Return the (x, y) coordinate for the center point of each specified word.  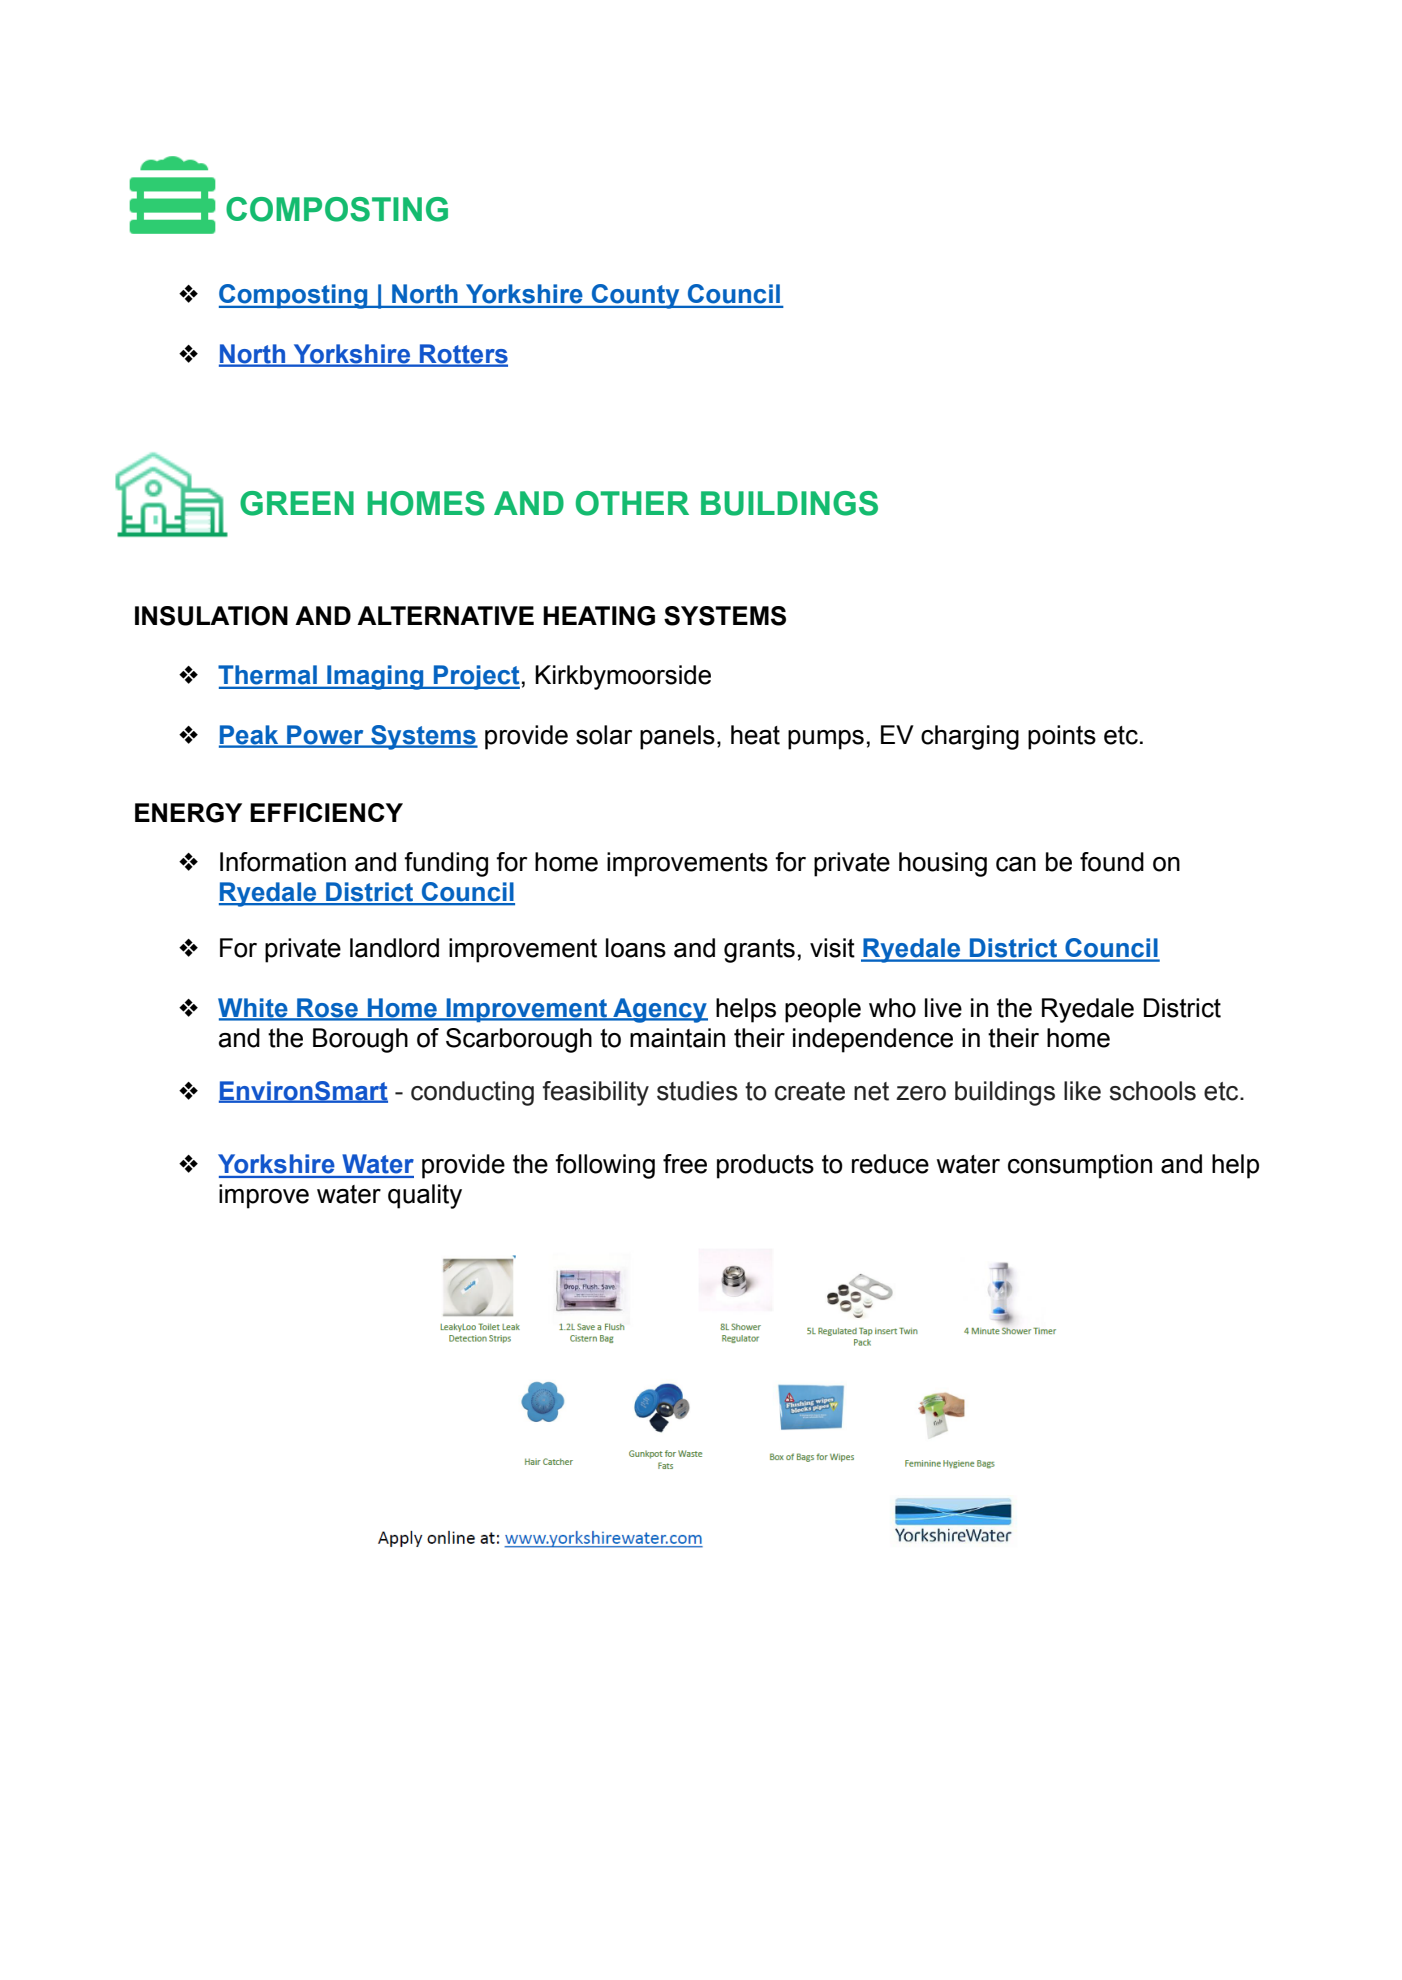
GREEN (297, 503)
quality (425, 1196)
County (635, 296)
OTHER (632, 503)
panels (677, 737)
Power (325, 736)
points (1062, 737)
